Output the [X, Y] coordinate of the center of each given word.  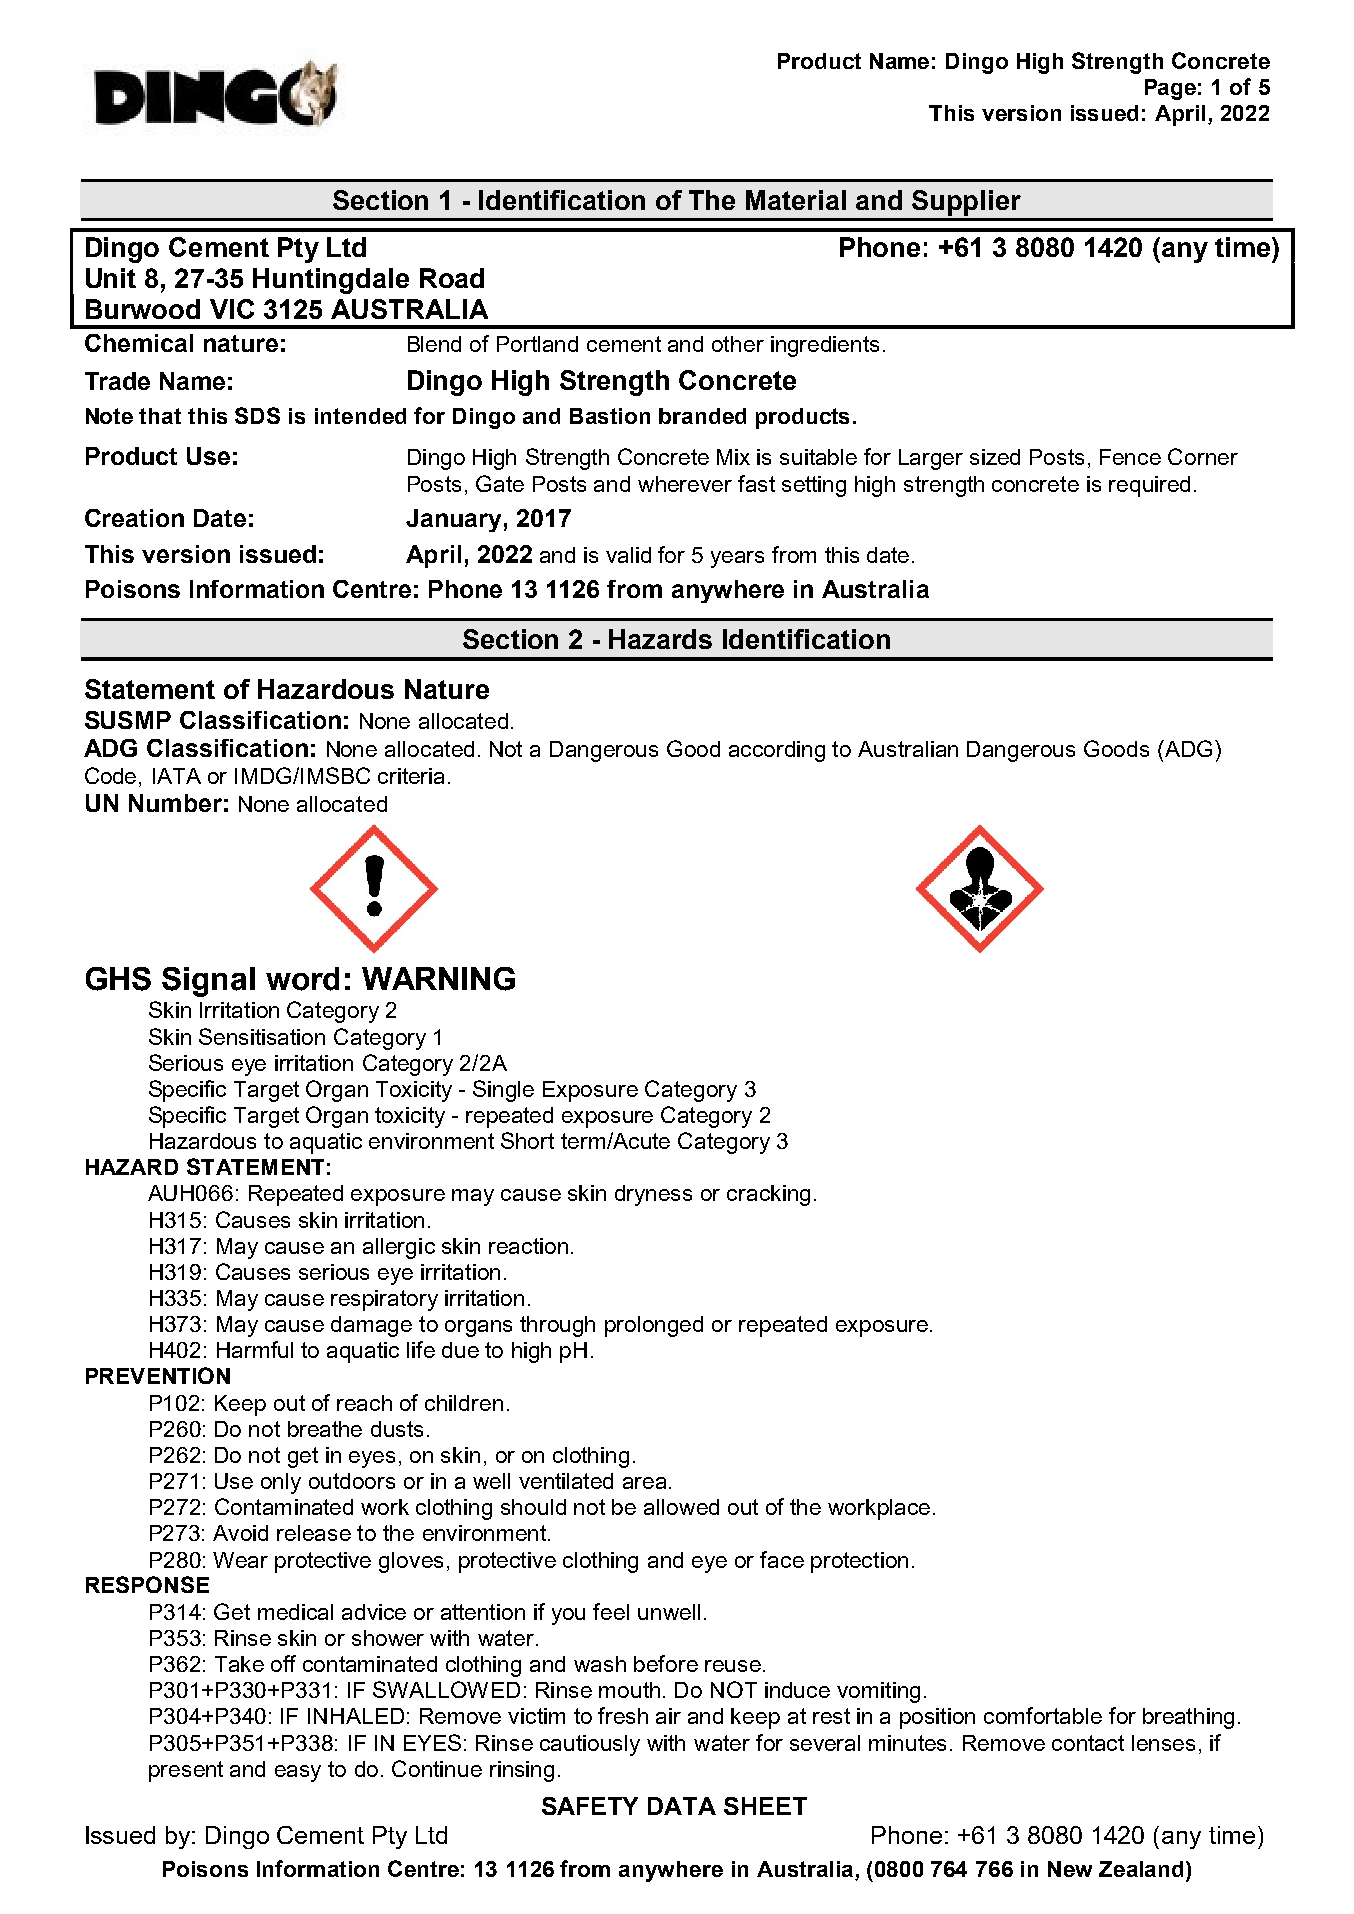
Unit [111, 278]
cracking [768, 1195]
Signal [208, 982]
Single [503, 1091]
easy [298, 1773]
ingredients [825, 346]
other [738, 344]
